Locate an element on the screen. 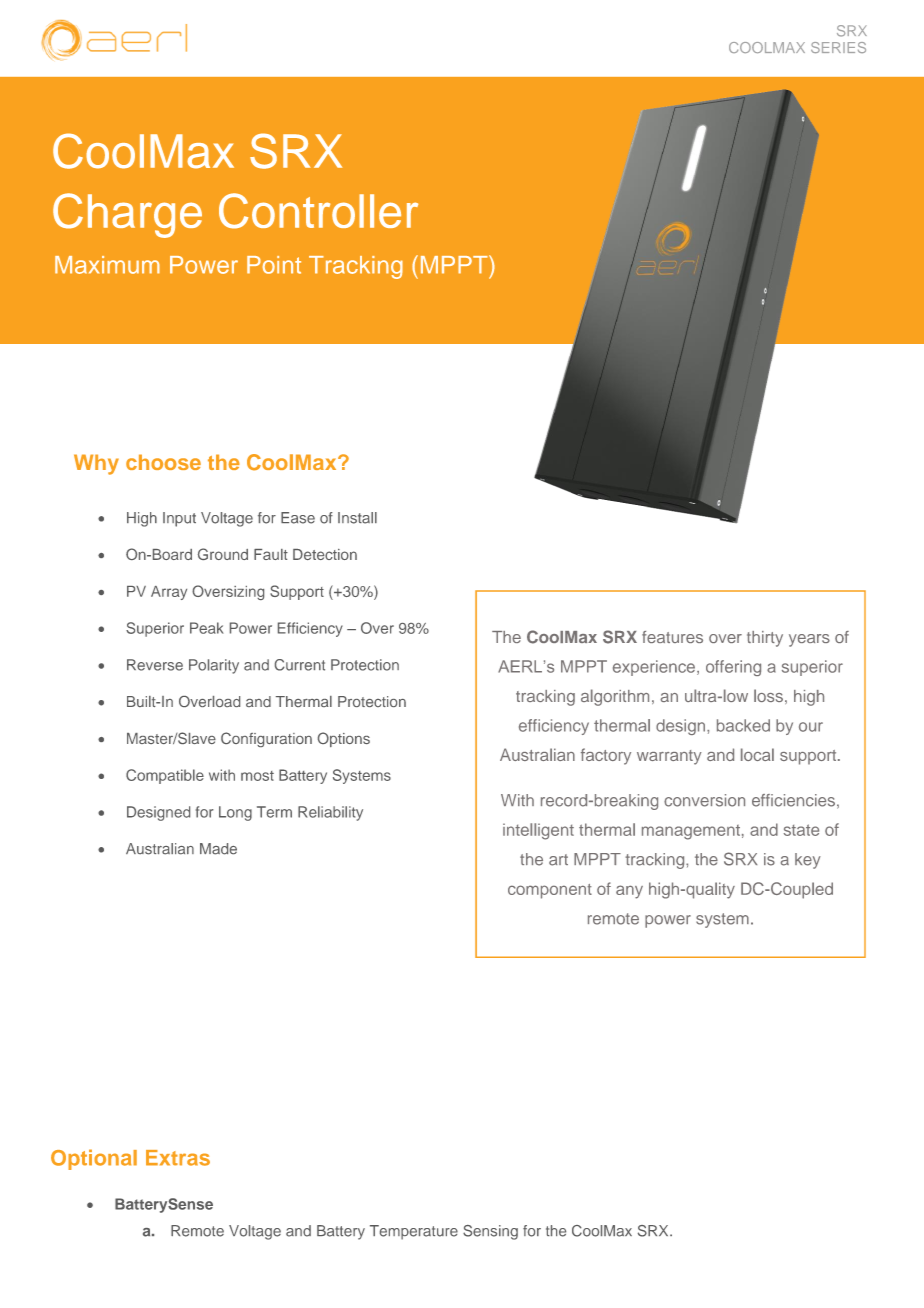 Image resolution: width=924 pixels, height=1308 pixels. SERIES is located at coordinates (838, 47).
